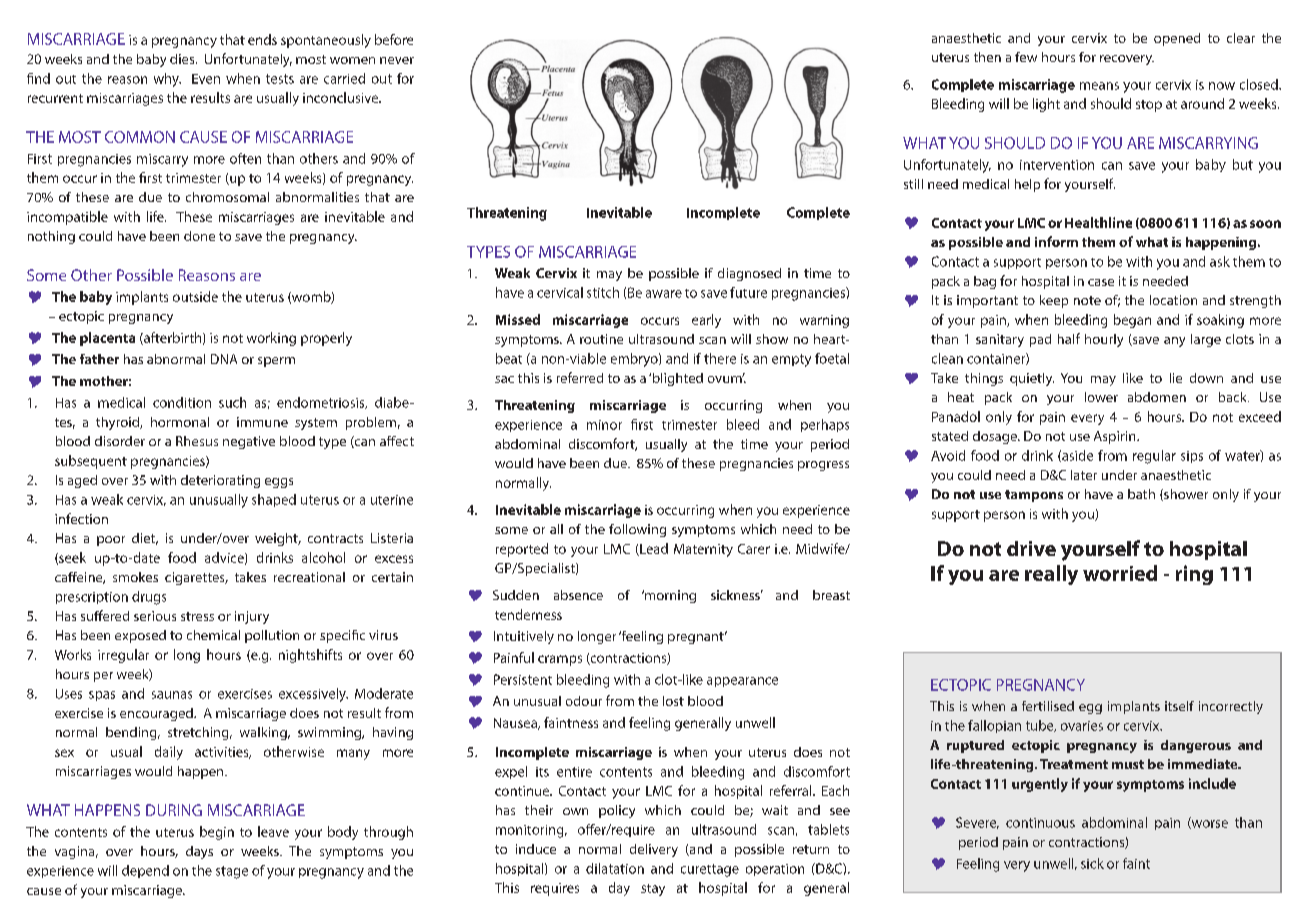  Describe the element at coordinates (578, 595) in the screenshot. I see `absence` at that location.
